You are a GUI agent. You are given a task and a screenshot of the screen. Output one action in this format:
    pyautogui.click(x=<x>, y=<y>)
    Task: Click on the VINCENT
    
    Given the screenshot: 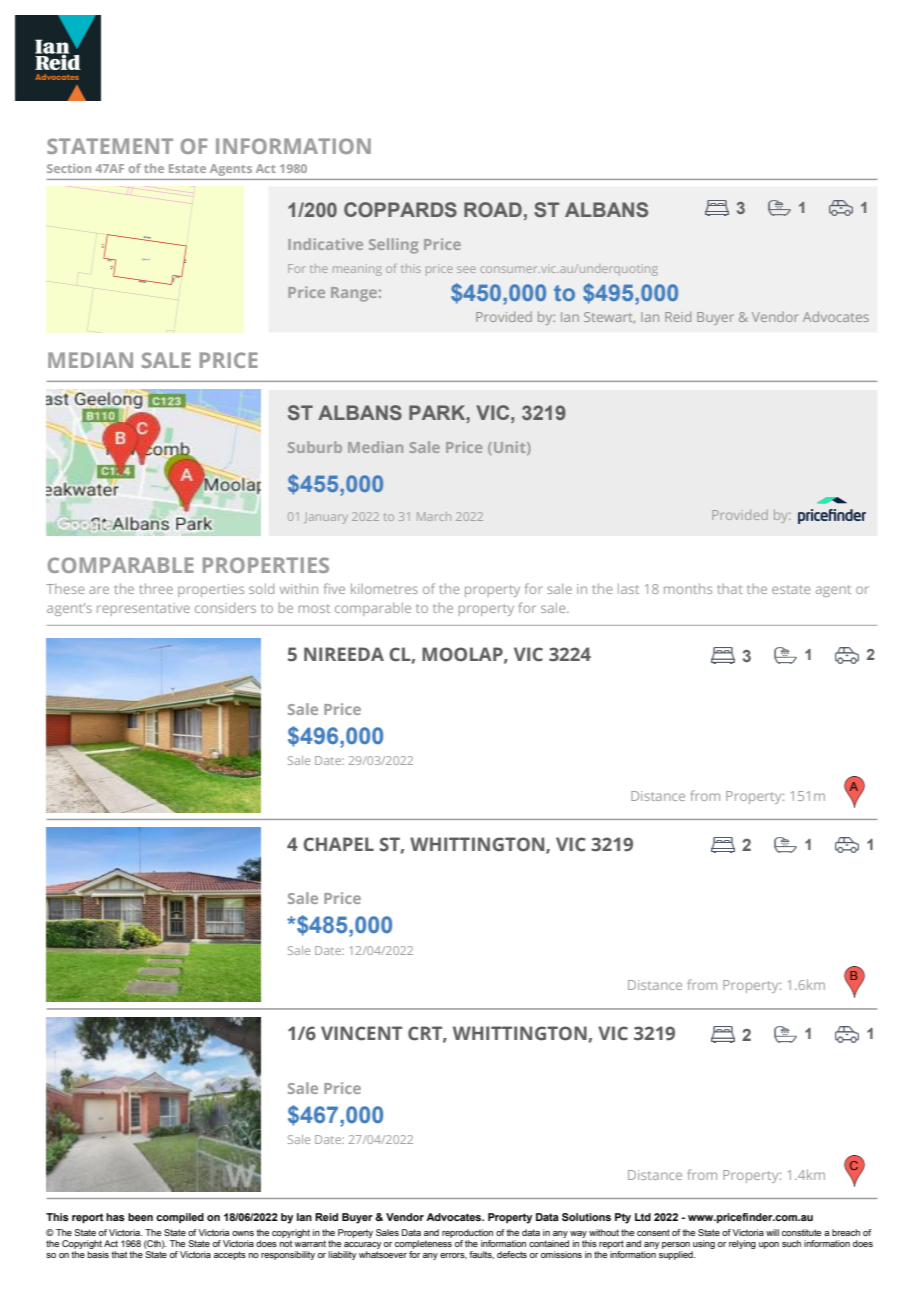 What is the action you would take?
    pyautogui.click(x=361, y=1033)
